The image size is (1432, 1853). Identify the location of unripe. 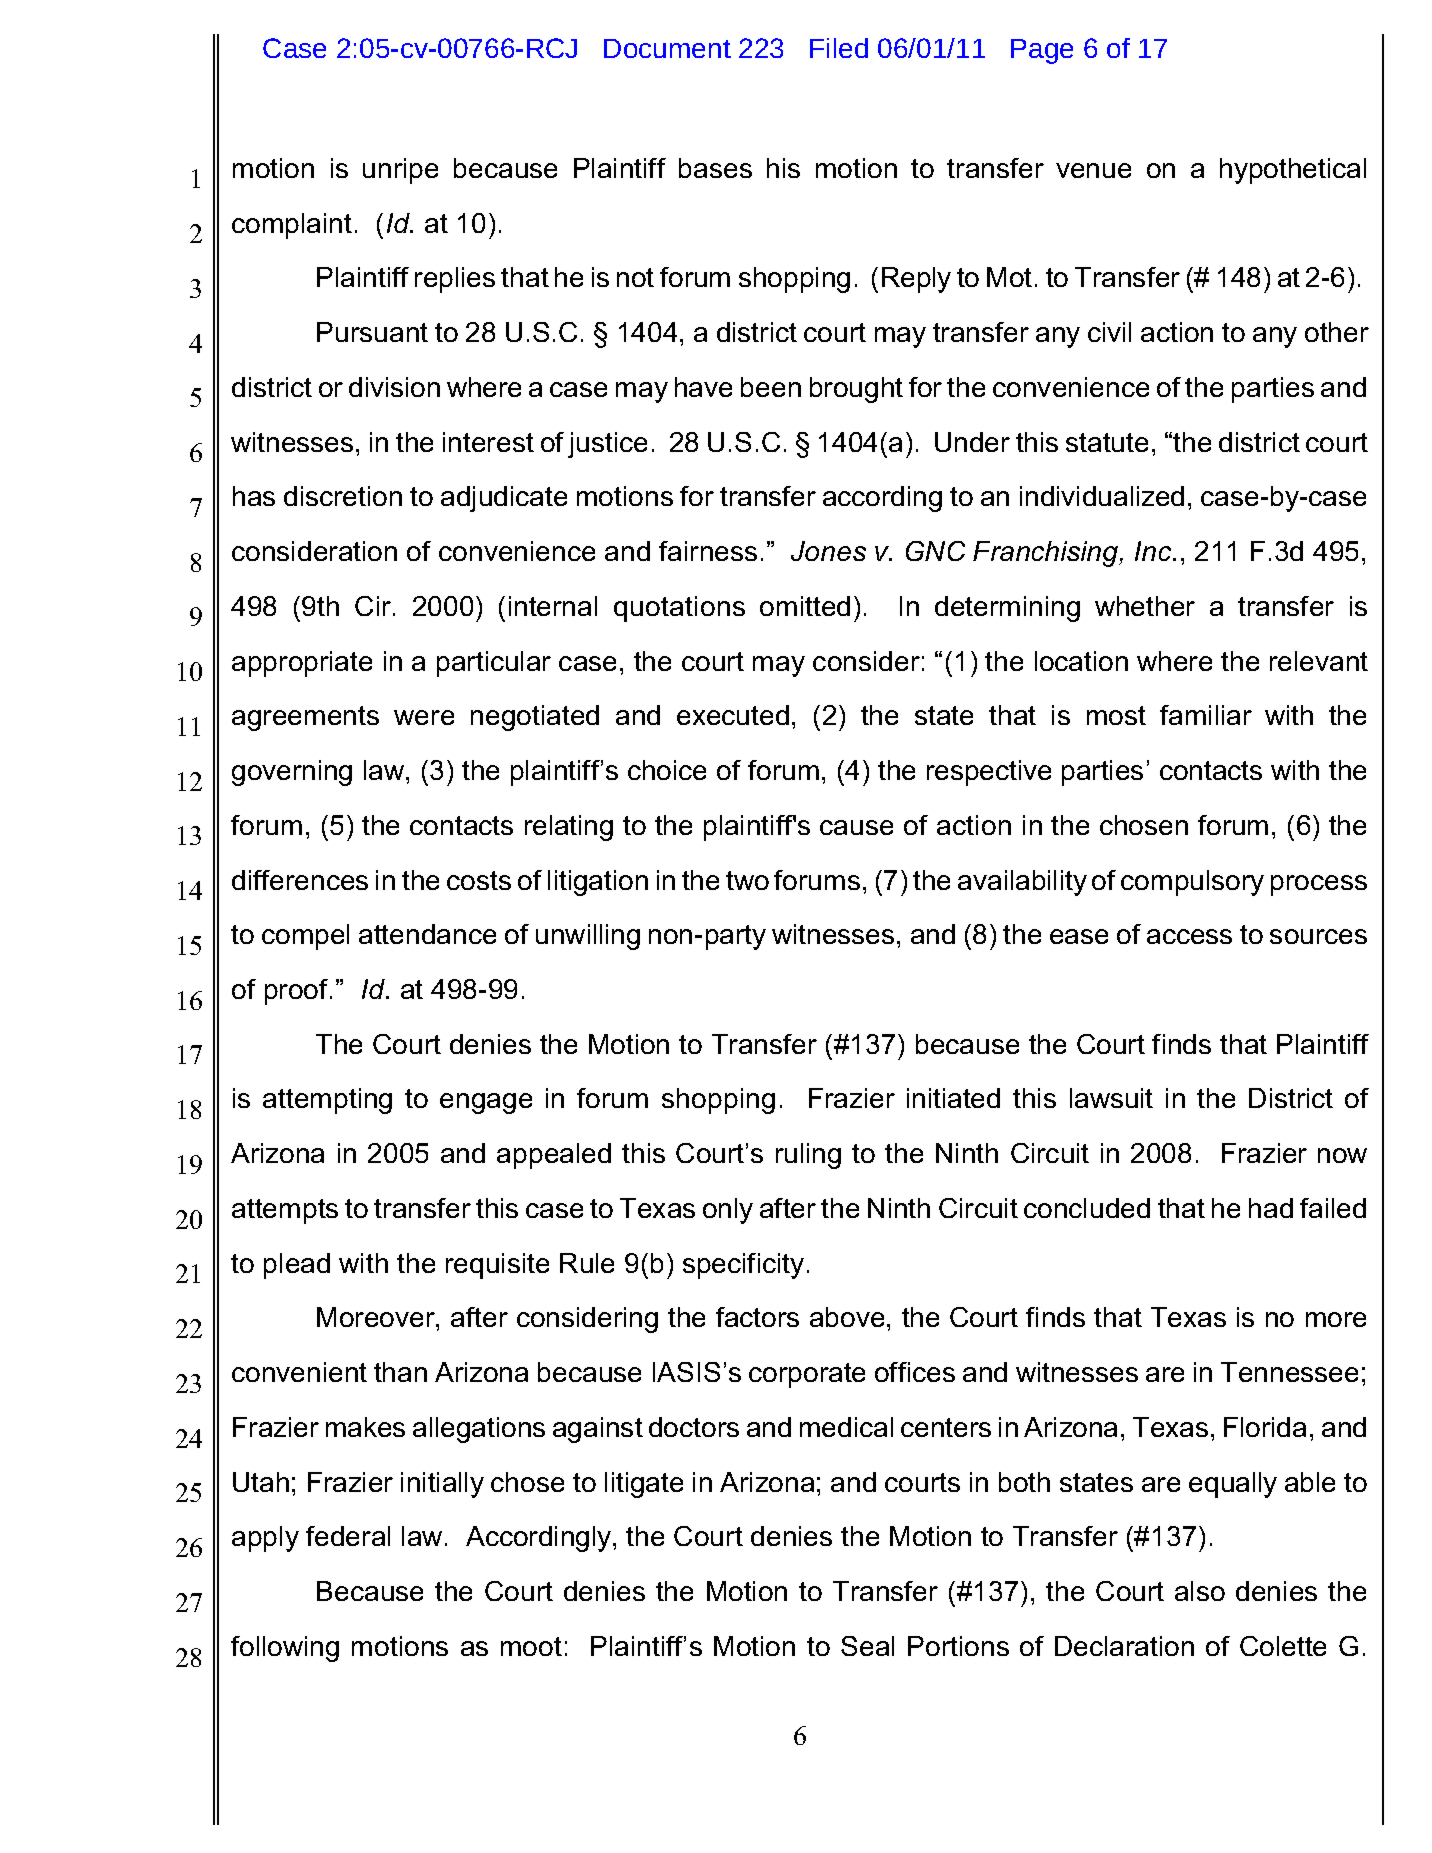
(400, 171).
